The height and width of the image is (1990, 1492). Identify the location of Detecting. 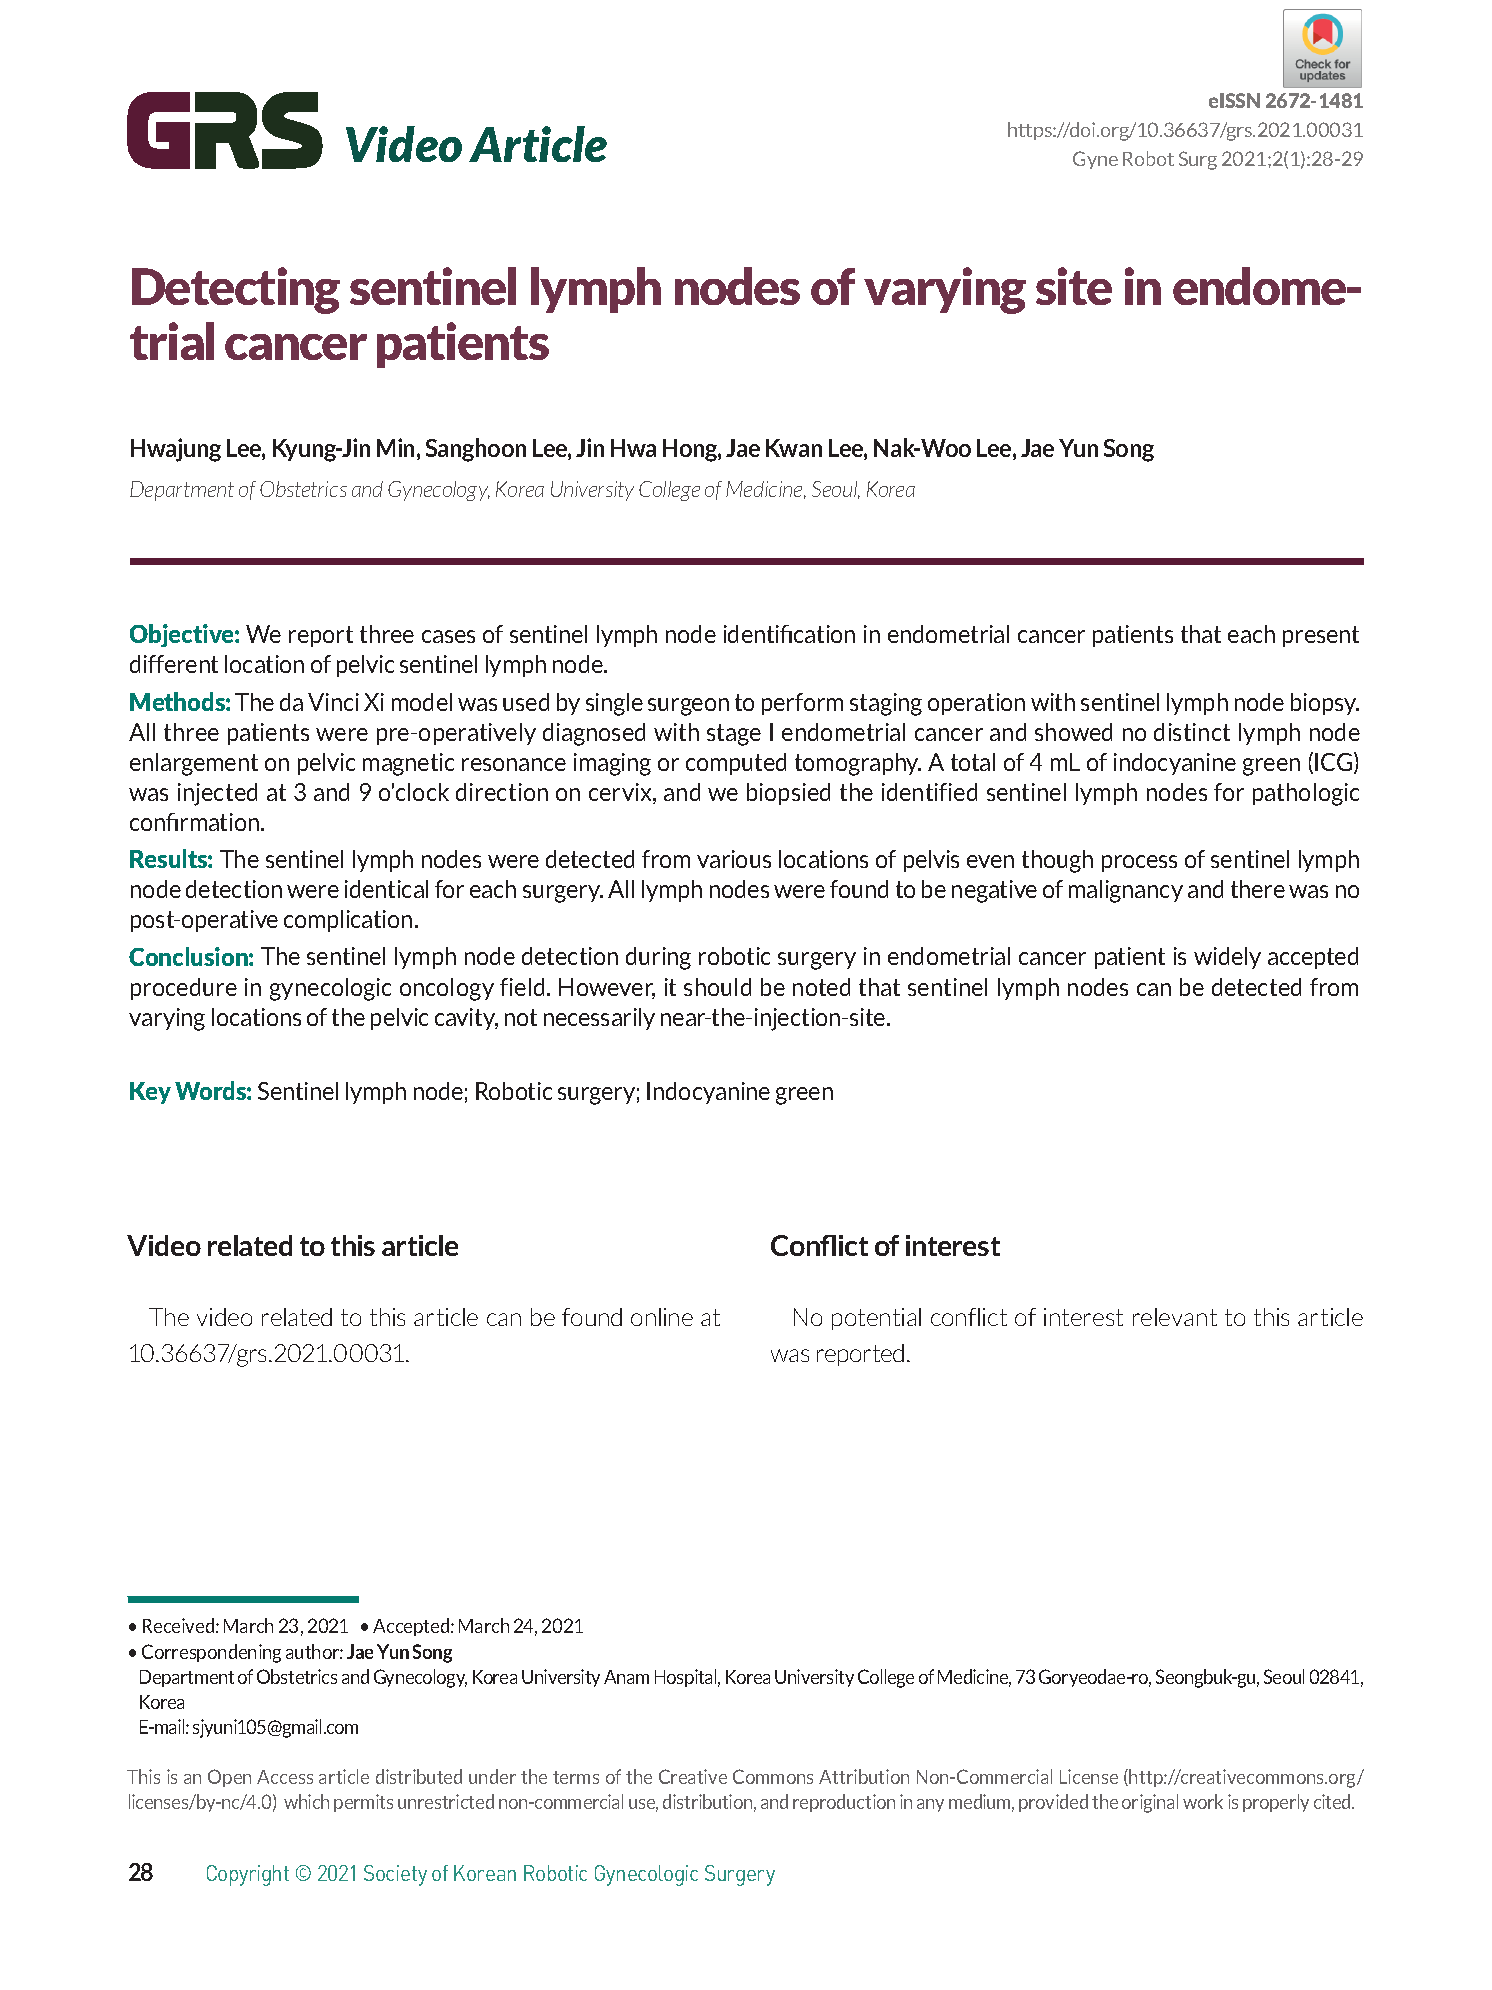
(236, 290).
